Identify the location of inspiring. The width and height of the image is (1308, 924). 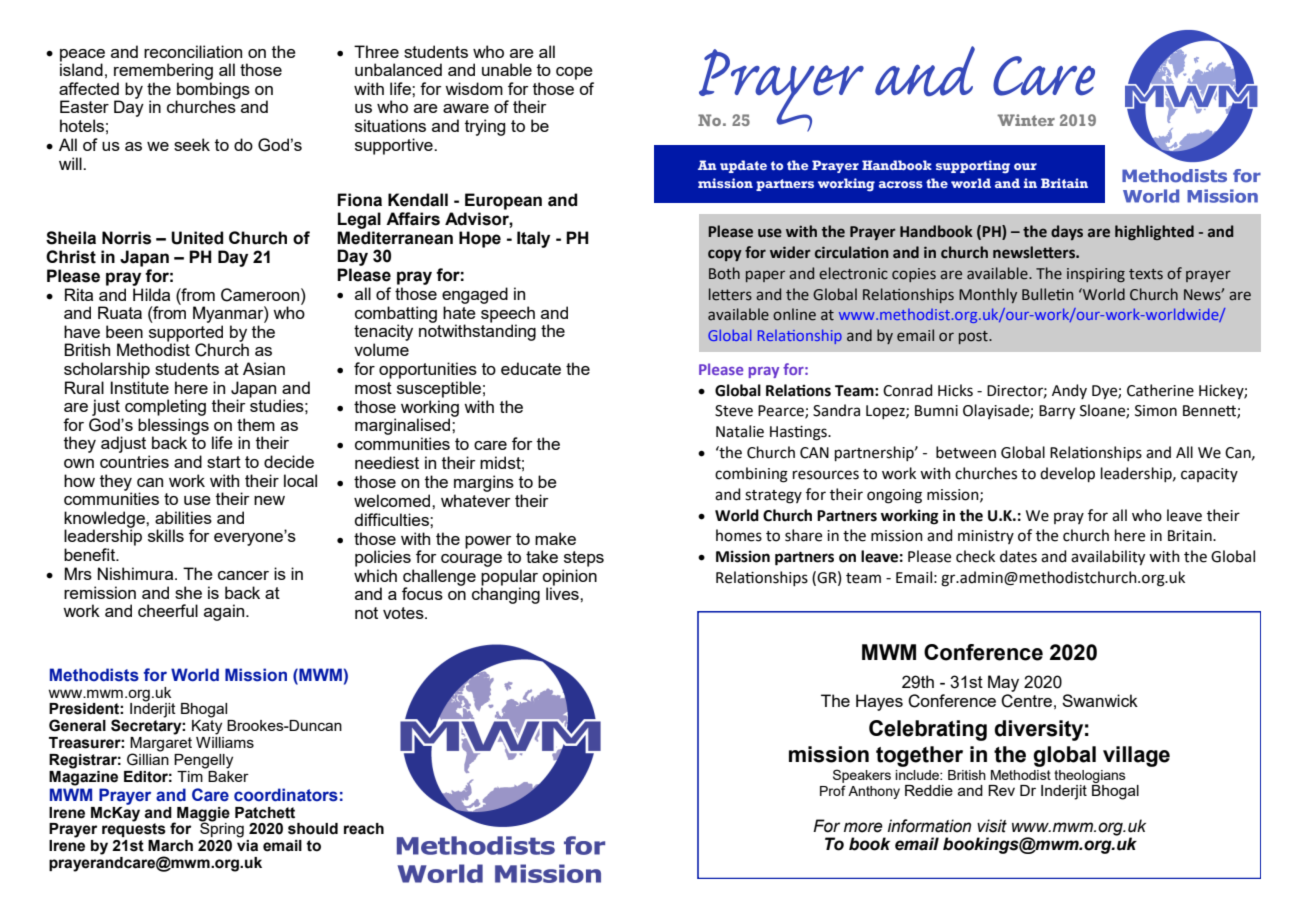
(1096, 275).
